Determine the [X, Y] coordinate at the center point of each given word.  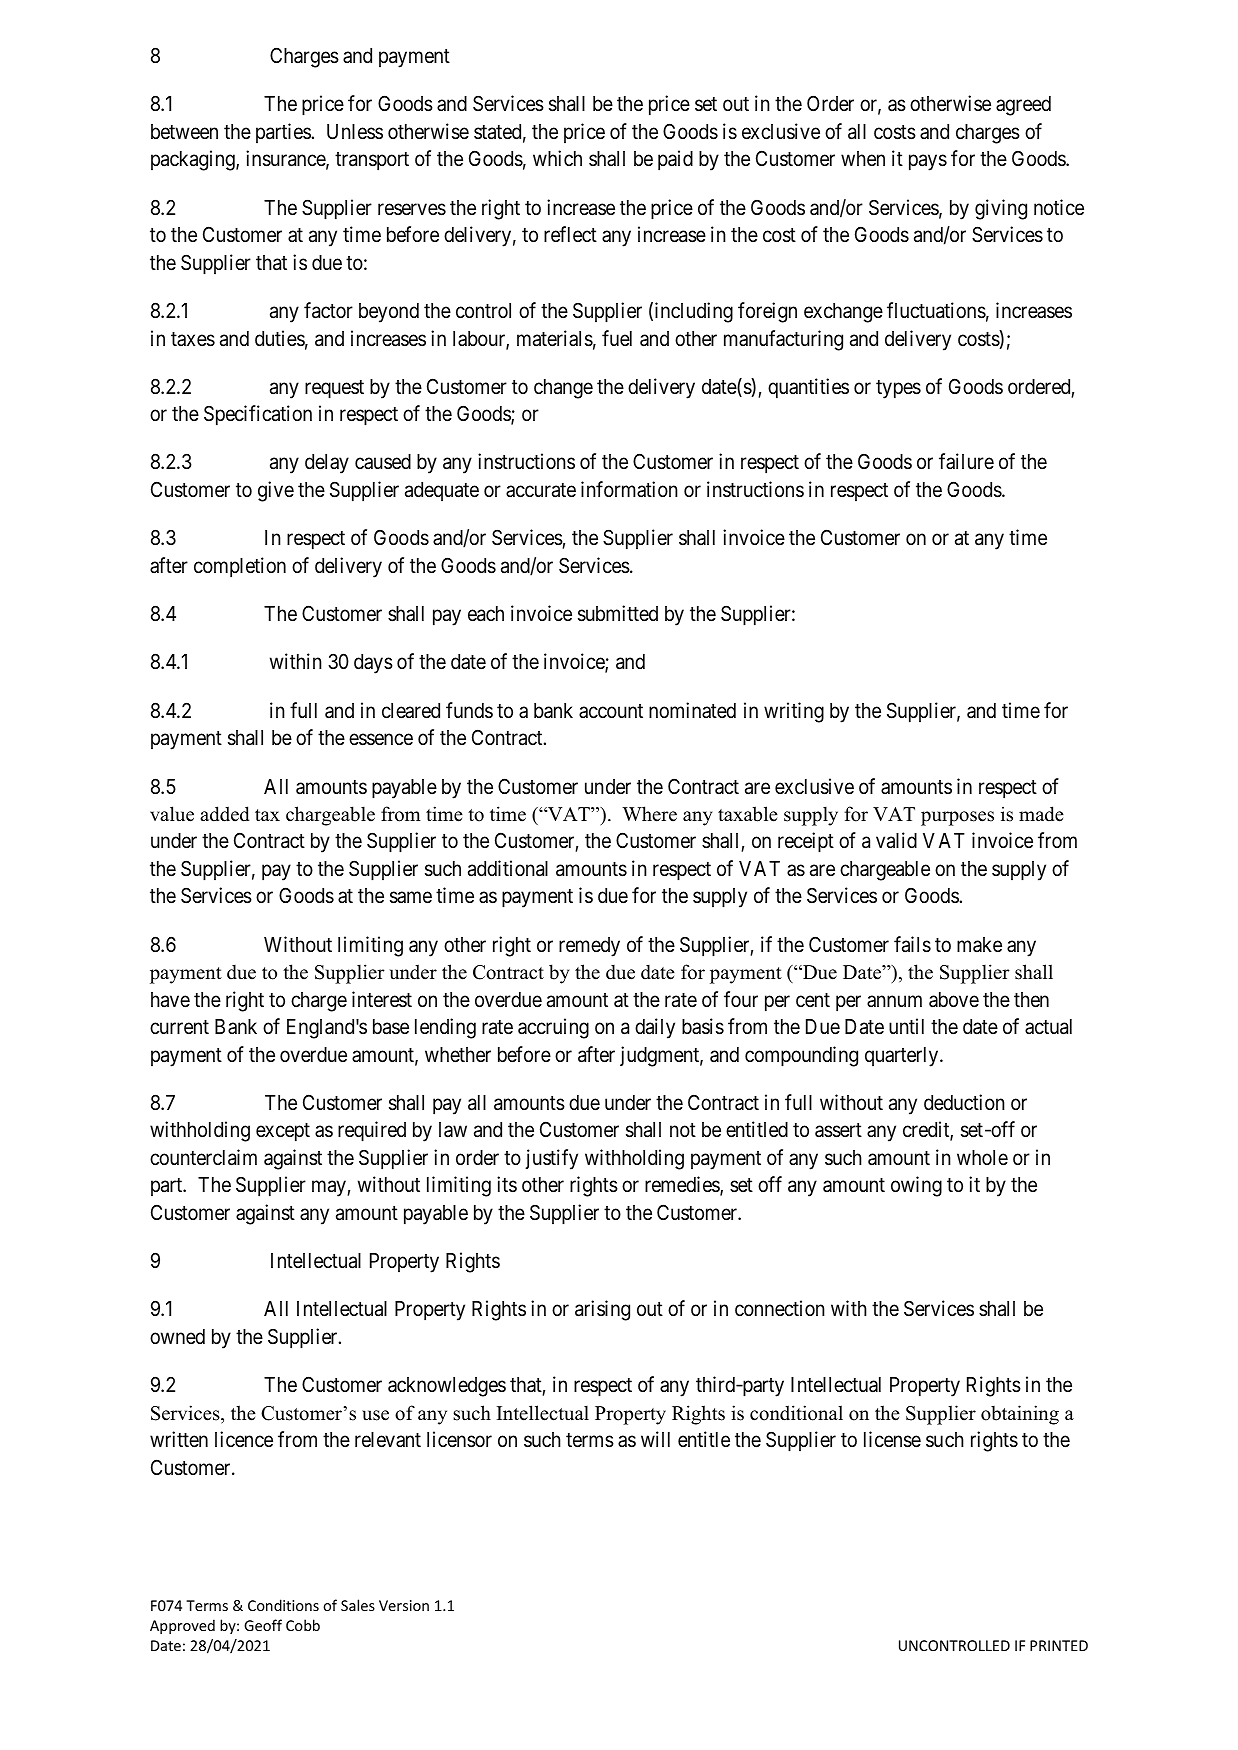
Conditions [283, 1605]
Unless [355, 132]
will [655, 1439]
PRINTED [1059, 1645]
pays [928, 163]
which [557, 158]
